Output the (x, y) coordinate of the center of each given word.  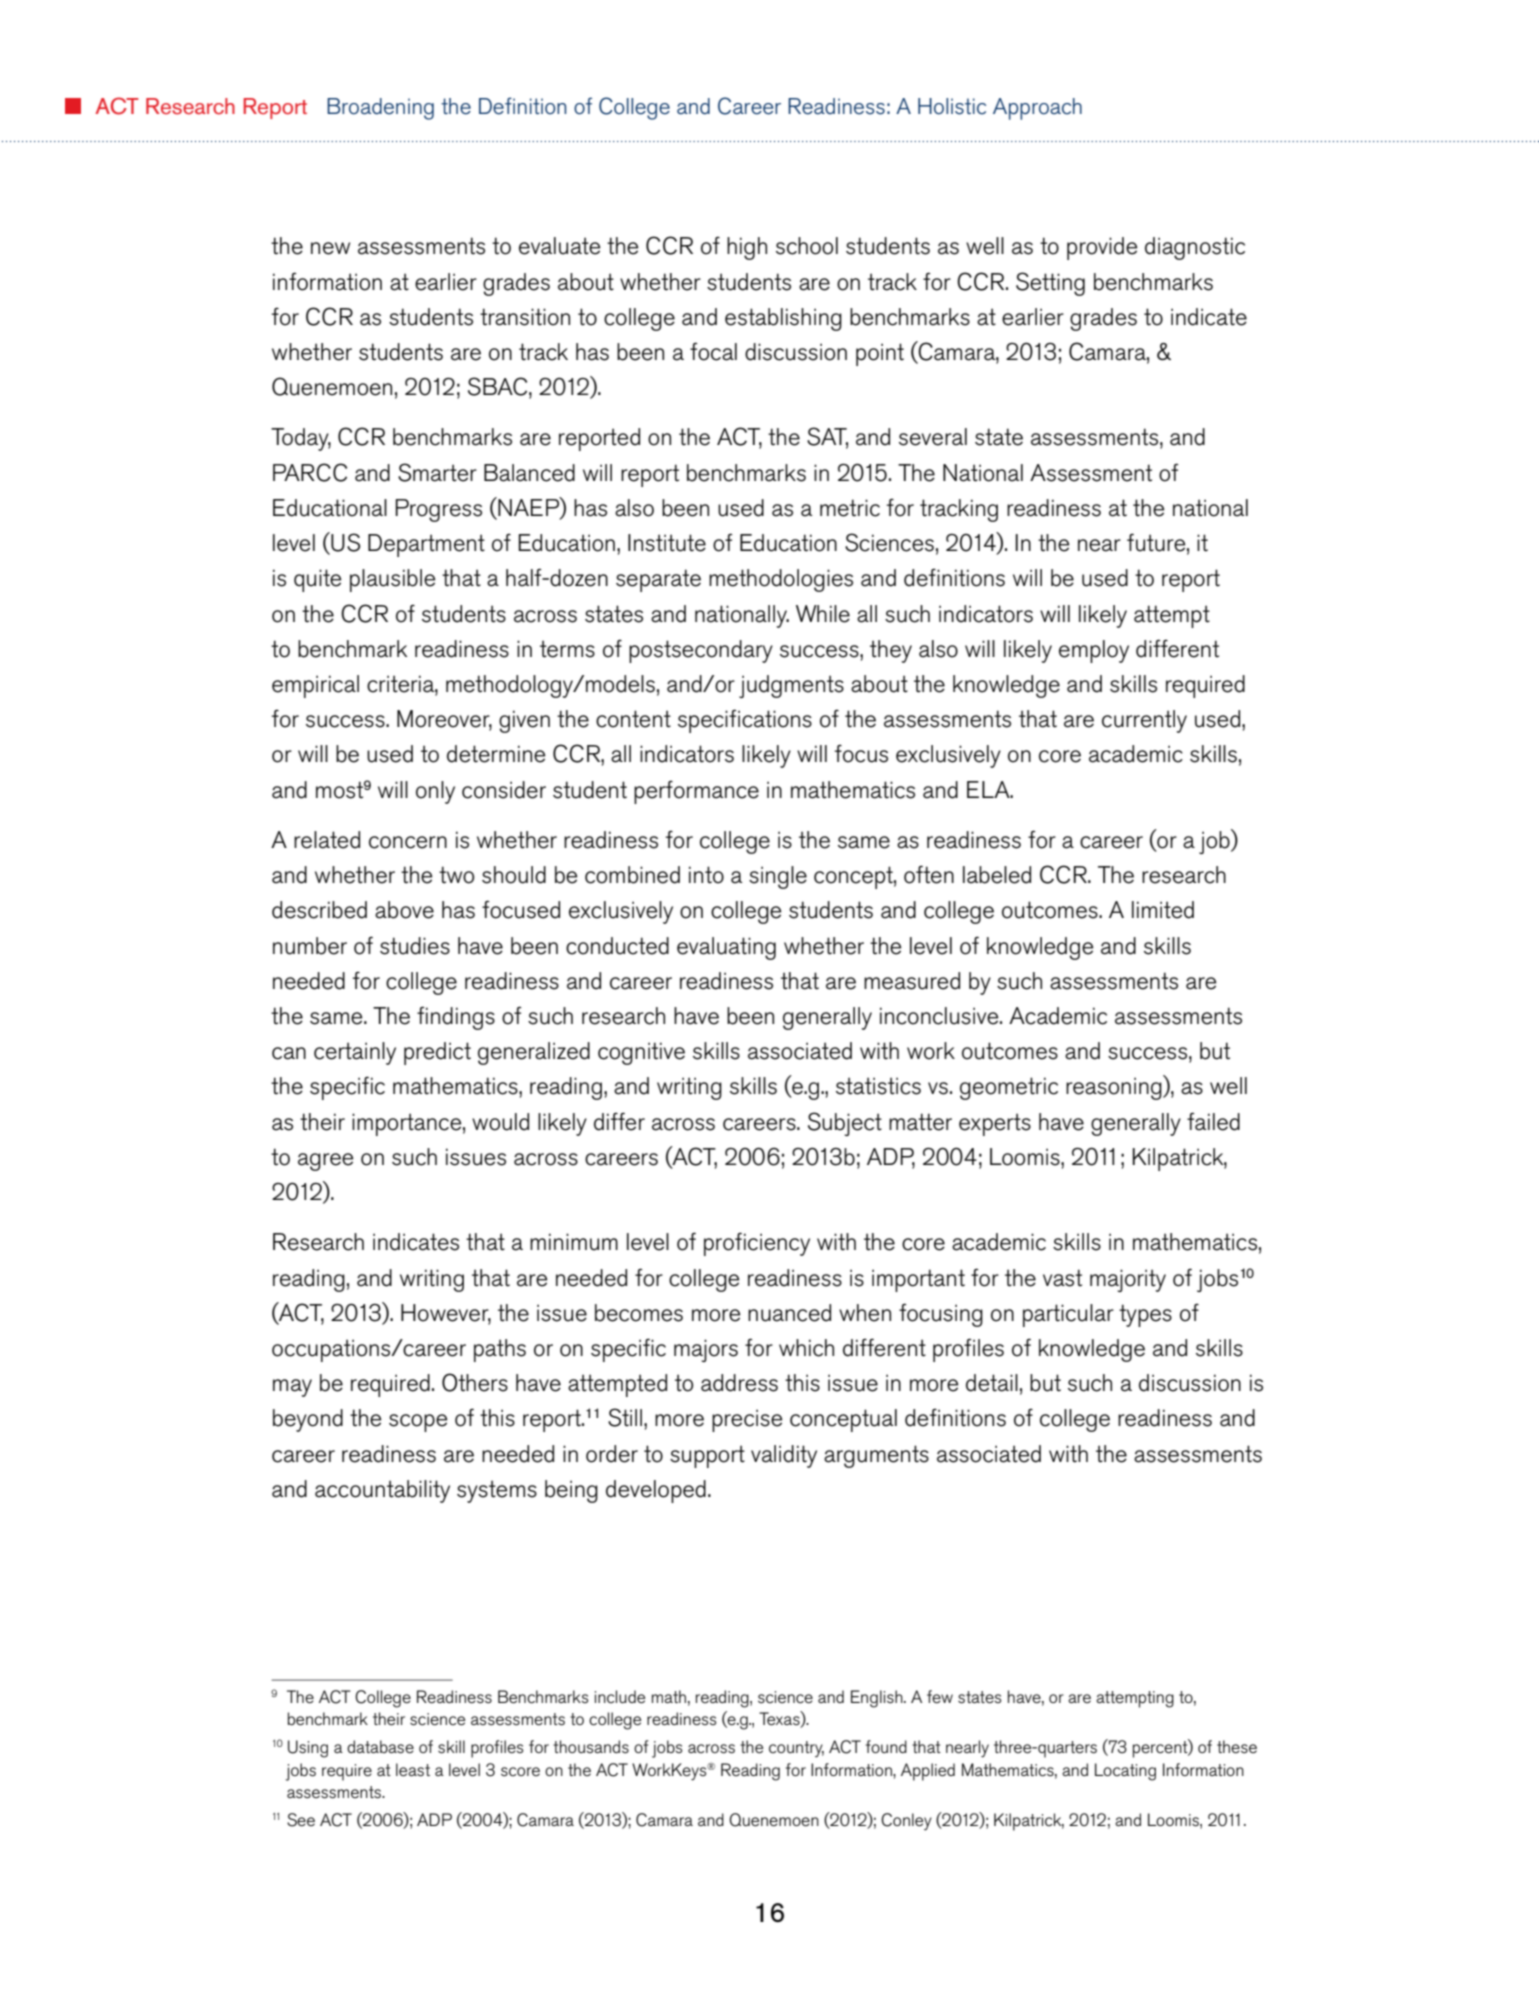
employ (1094, 651)
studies (415, 946)
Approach (1037, 109)
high (747, 248)
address (739, 1383)
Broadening (380, 109)
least (413, 1770)
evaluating (726, 948)
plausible (392, 580)
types (1145, 1315)
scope (418, 1423)
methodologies (781, 580)
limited (1163, 910)
